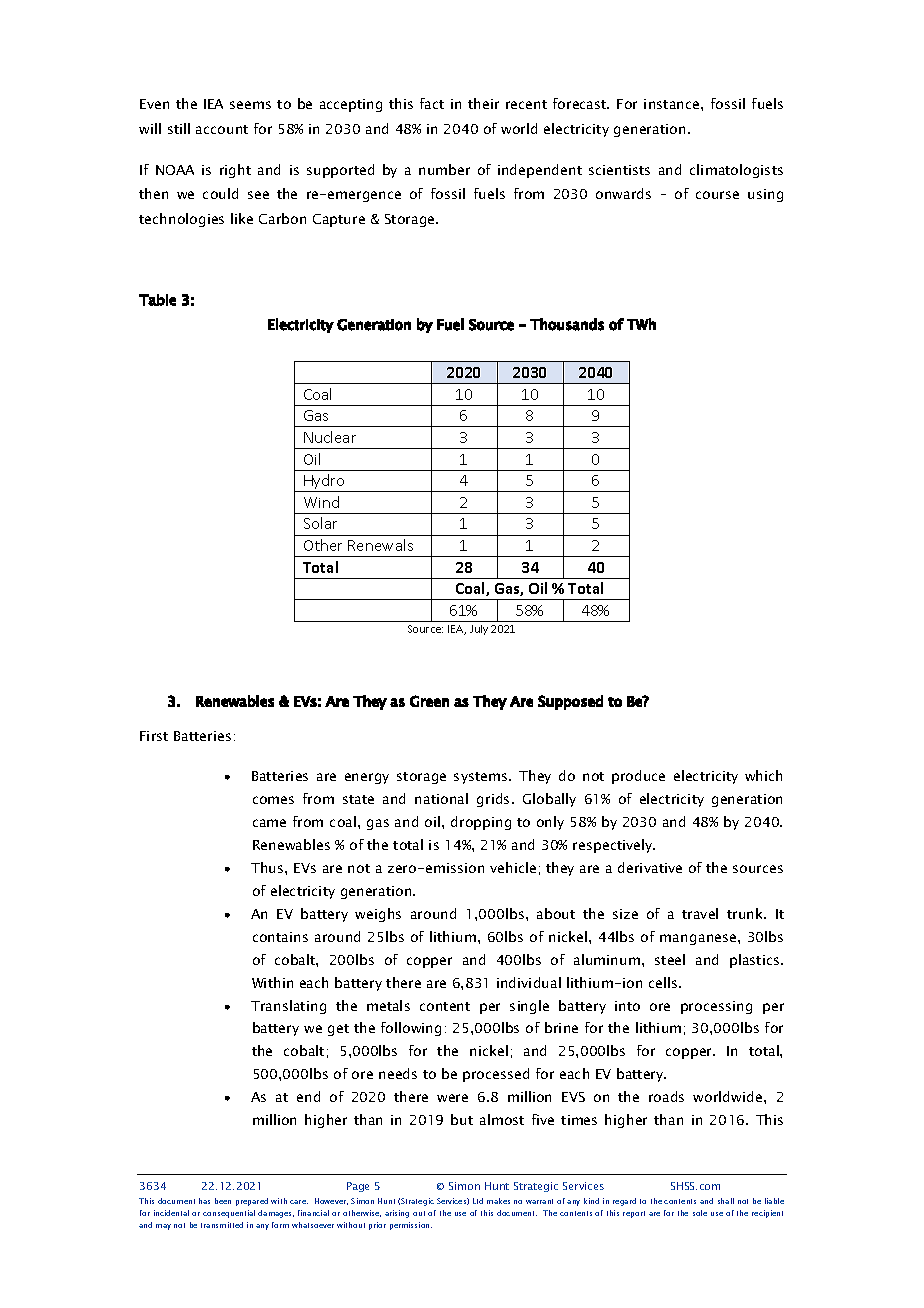 The image size is (924, 1308). What do you see at coordinates (222, 129) in the document?
I see `account` at bounding box center [222, 129].
